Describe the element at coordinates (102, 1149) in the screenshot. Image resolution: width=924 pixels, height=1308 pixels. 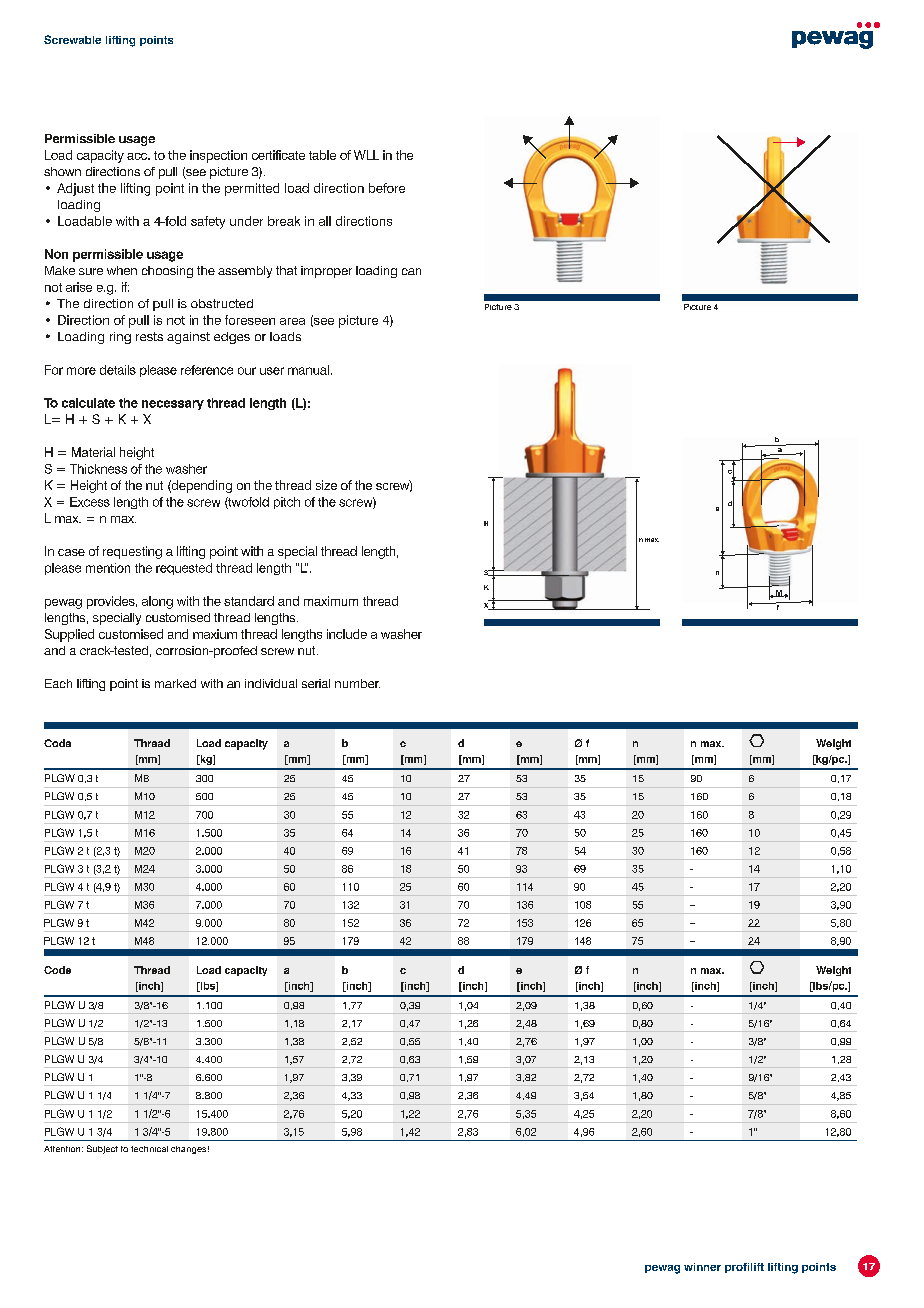
I see `Subject` at that location.
